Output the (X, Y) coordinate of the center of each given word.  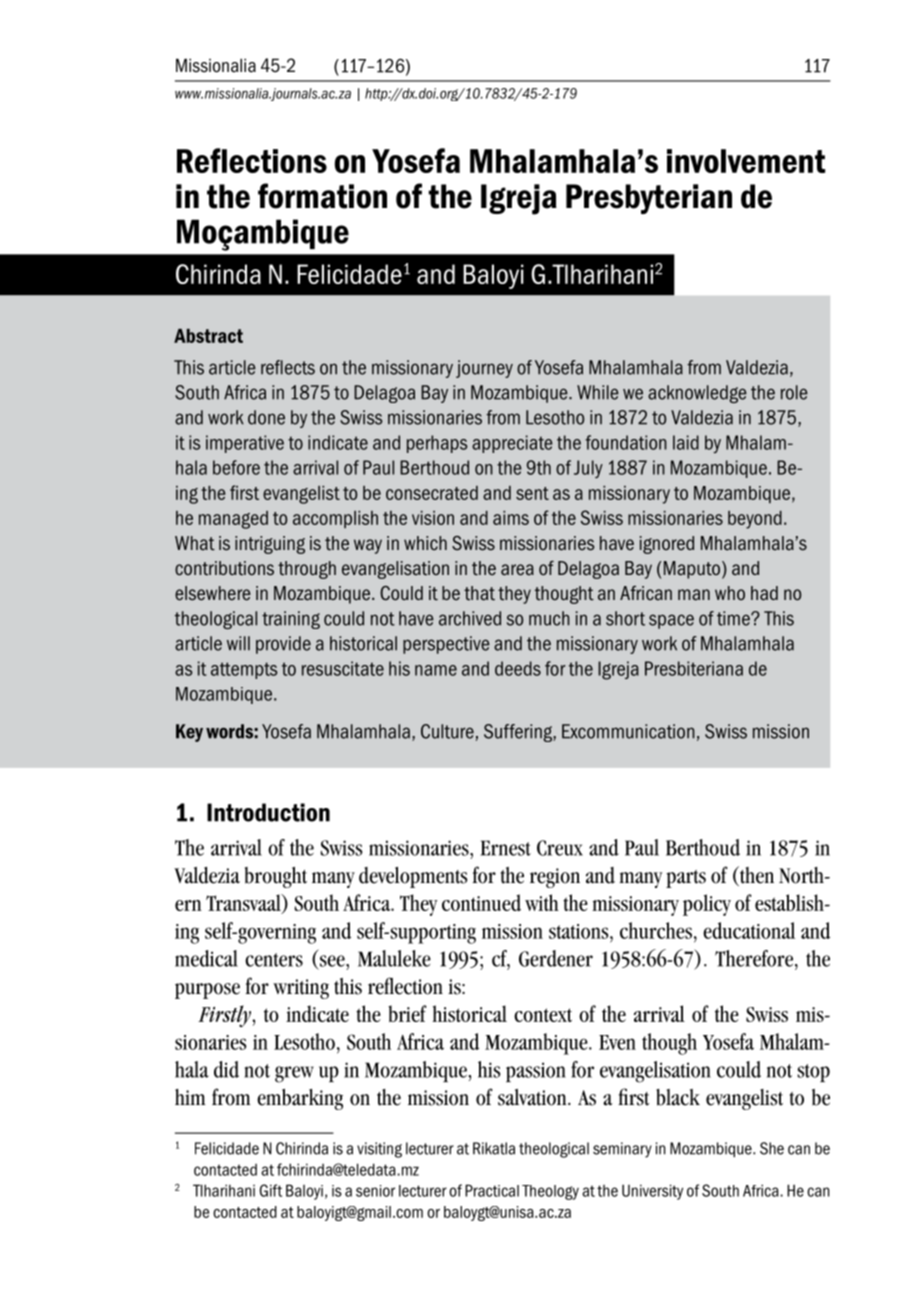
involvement (746, 161)
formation (322, 196)
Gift (271, 1190)
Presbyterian (649, 199)
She (772, 1148)
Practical (492, 1190)
